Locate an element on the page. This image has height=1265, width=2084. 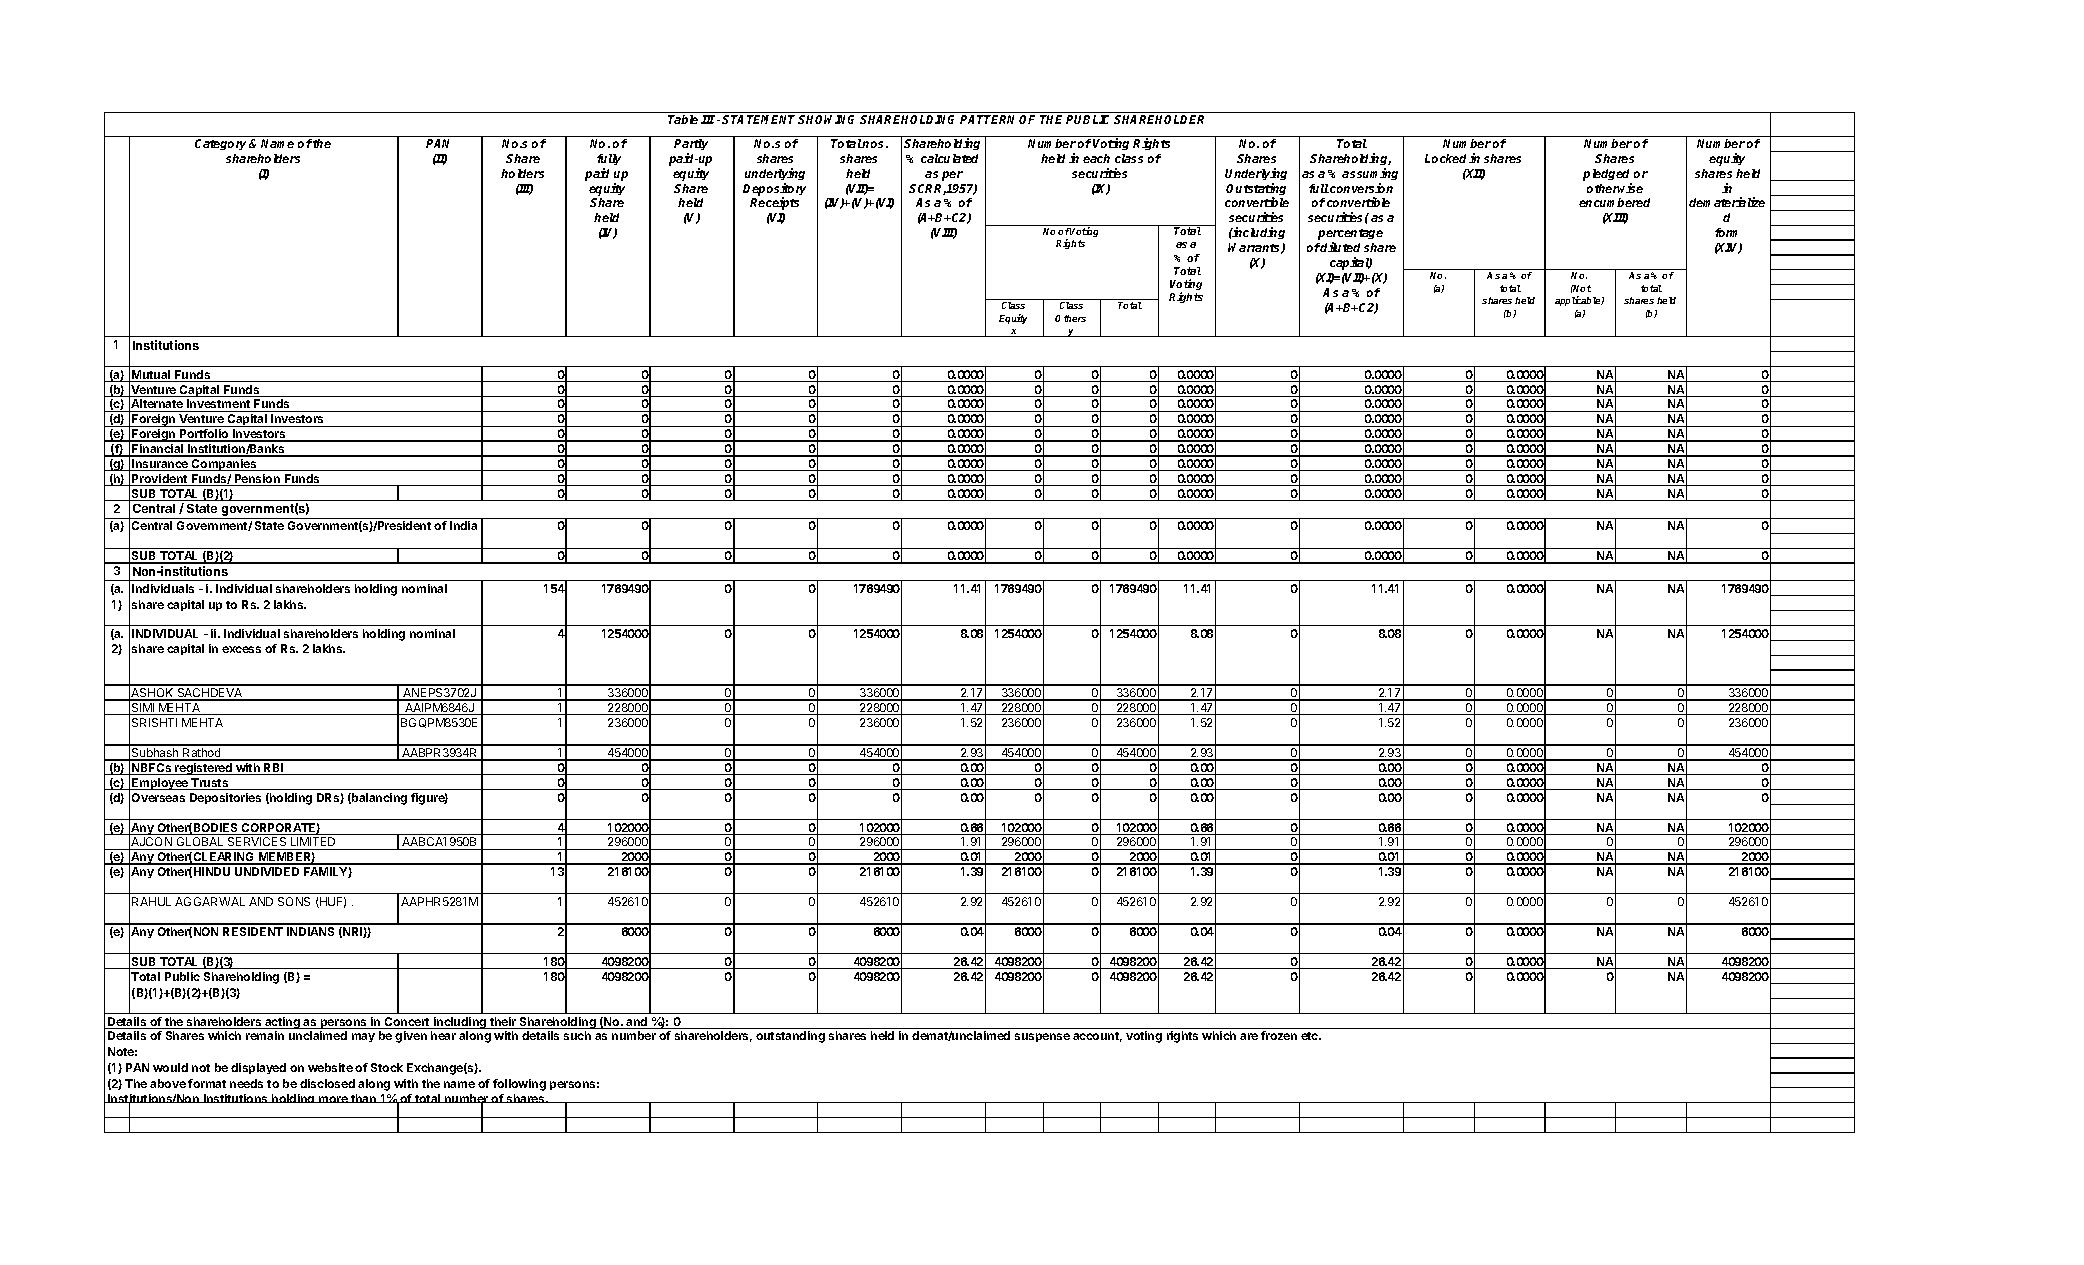
UNDIVIDED is located at coordinates (267, 871).
